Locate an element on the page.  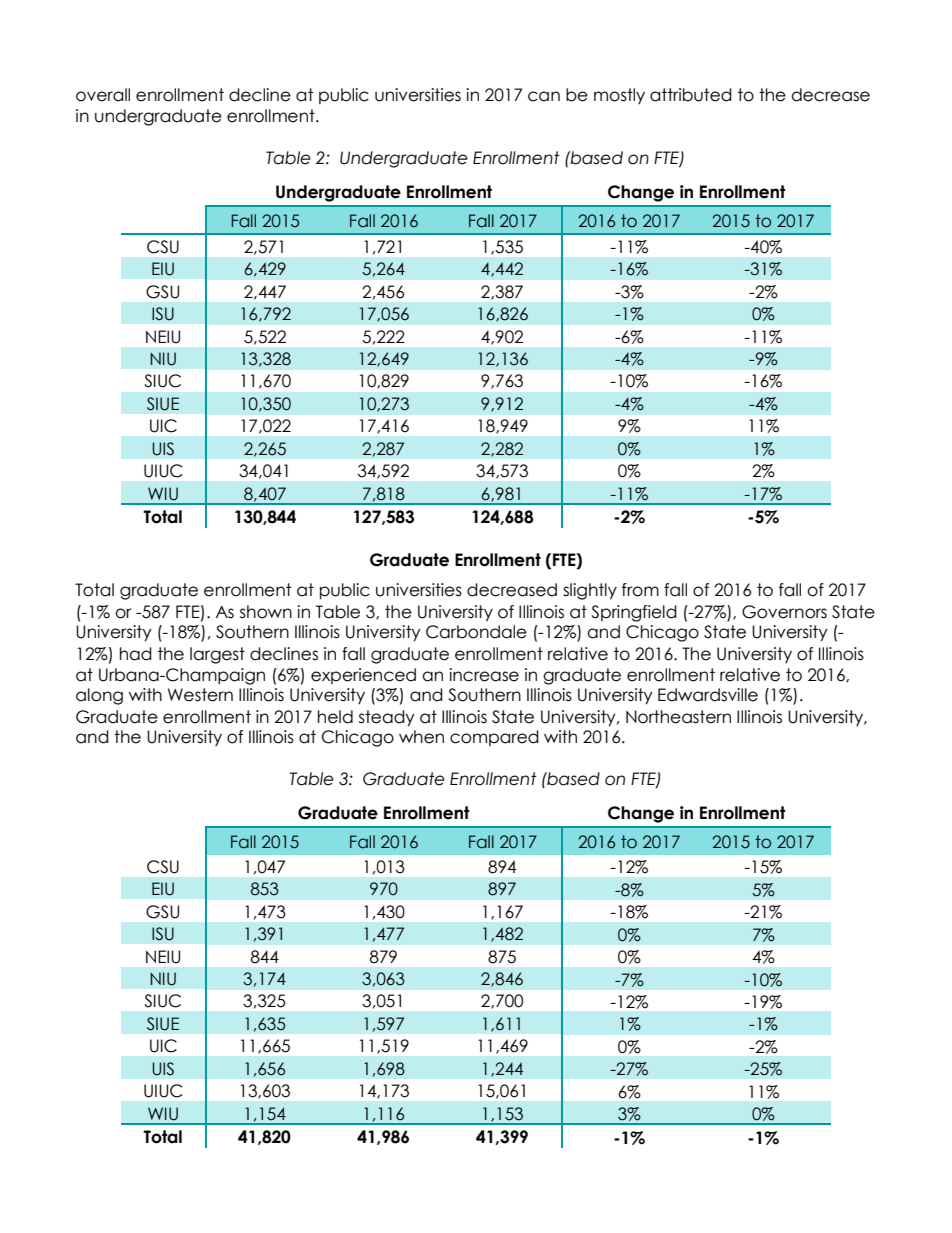
shown is located at coordinates (266, 612).
